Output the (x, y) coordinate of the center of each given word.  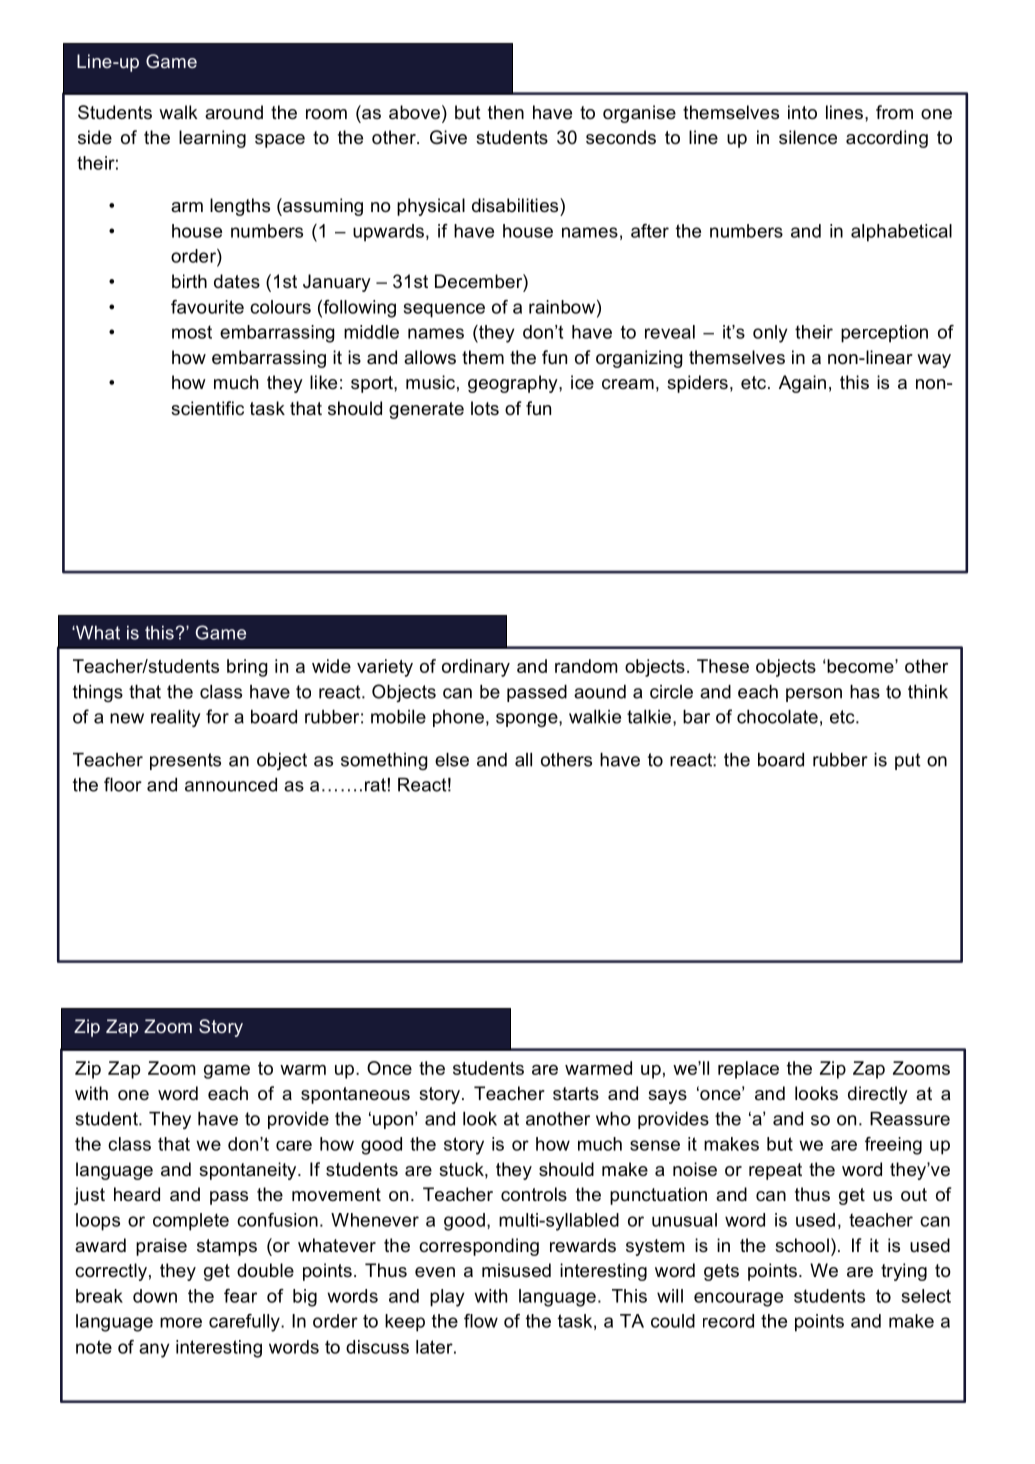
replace (748, 1070)
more (181, 1322)
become (861, 666)
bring (247, 668)
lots (485, 408)
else (452, 760)
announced (231, 785)
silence (808, 137)
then (506, 112)
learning (212, 139)
